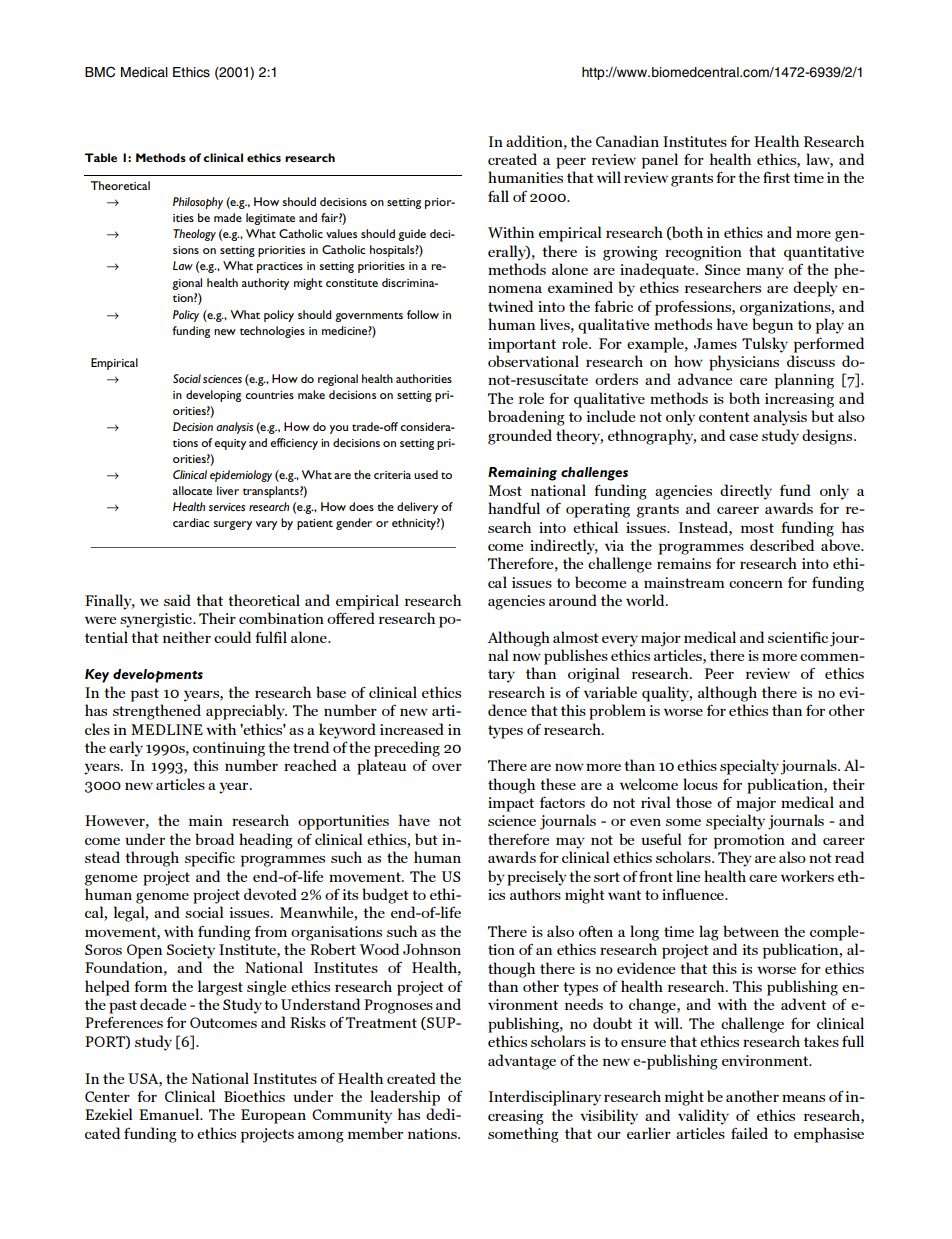  Describe the element at coordinates (213, 396) in the screenshot. I see `developing` at that location.
